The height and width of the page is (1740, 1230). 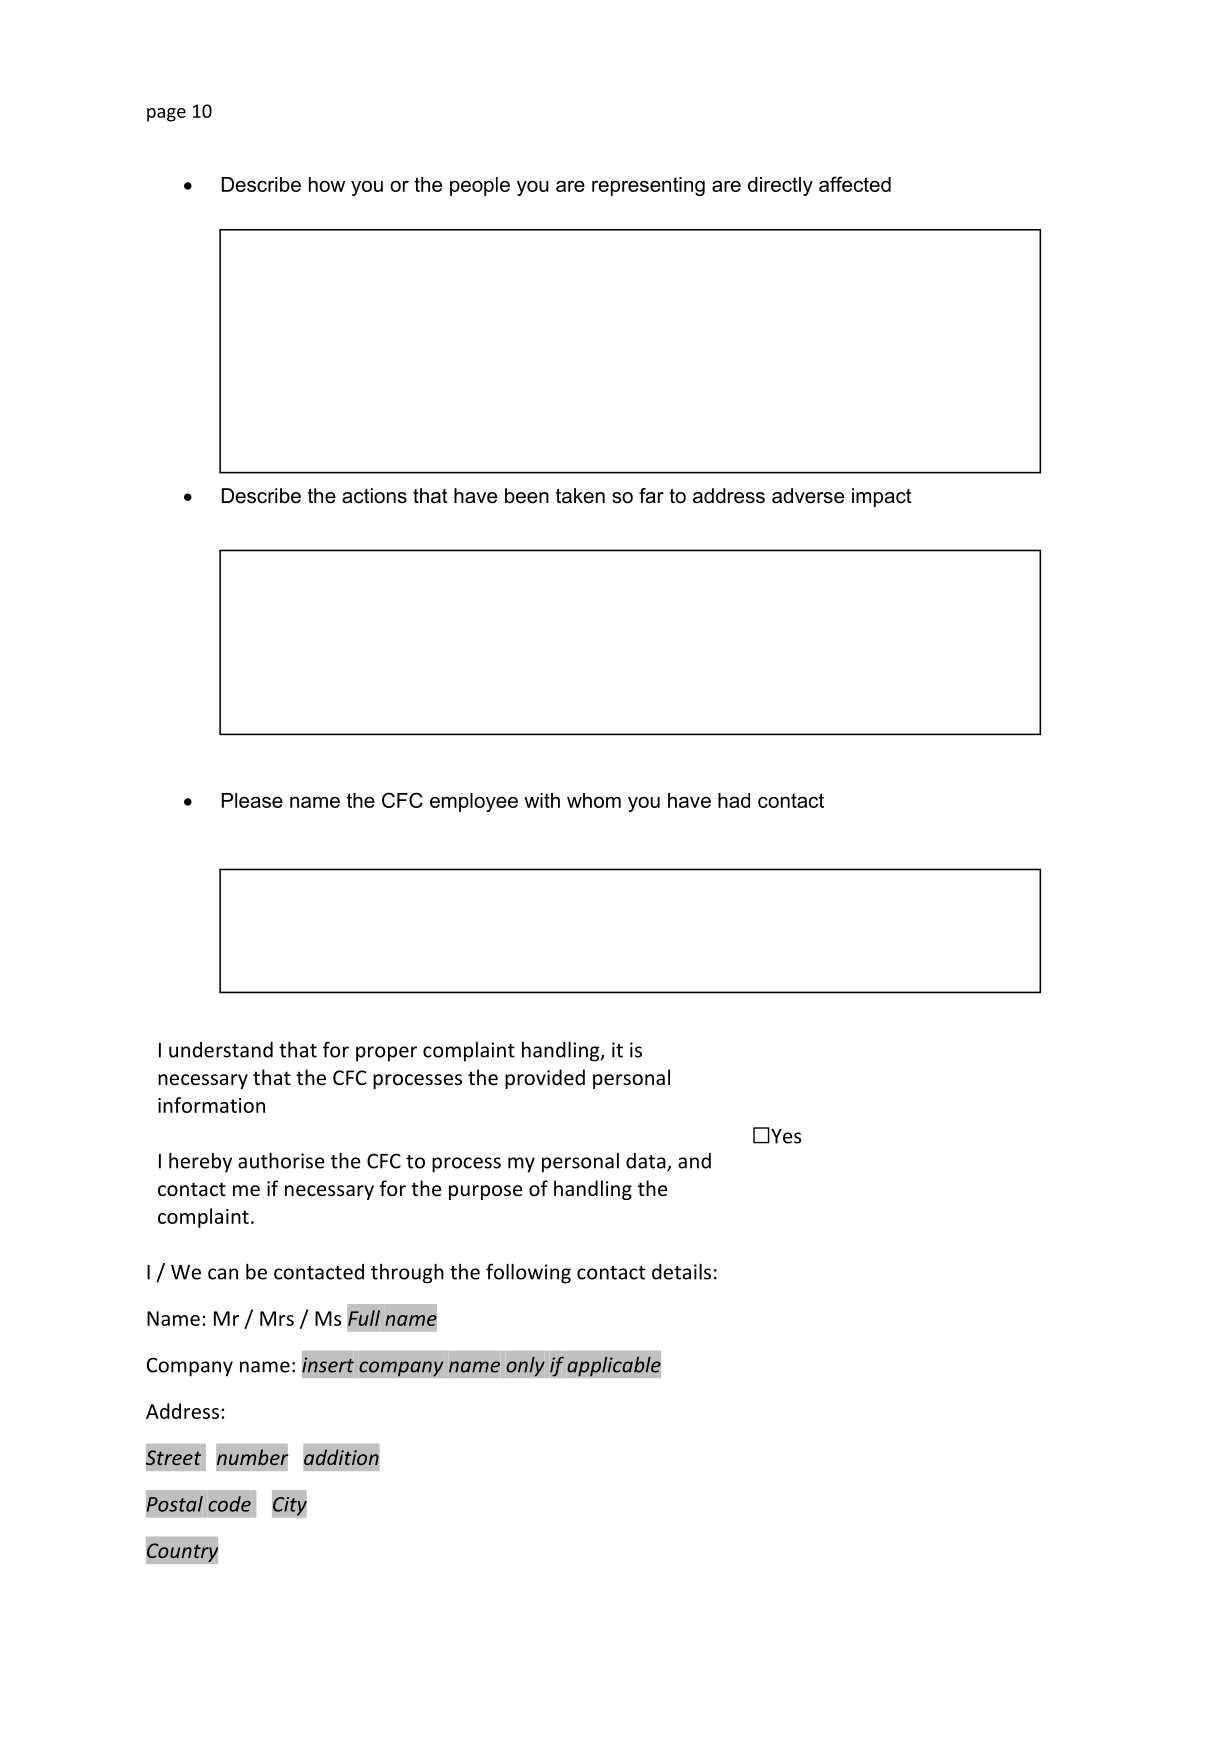 I want to click on data, so click(x=647, y=1162).
